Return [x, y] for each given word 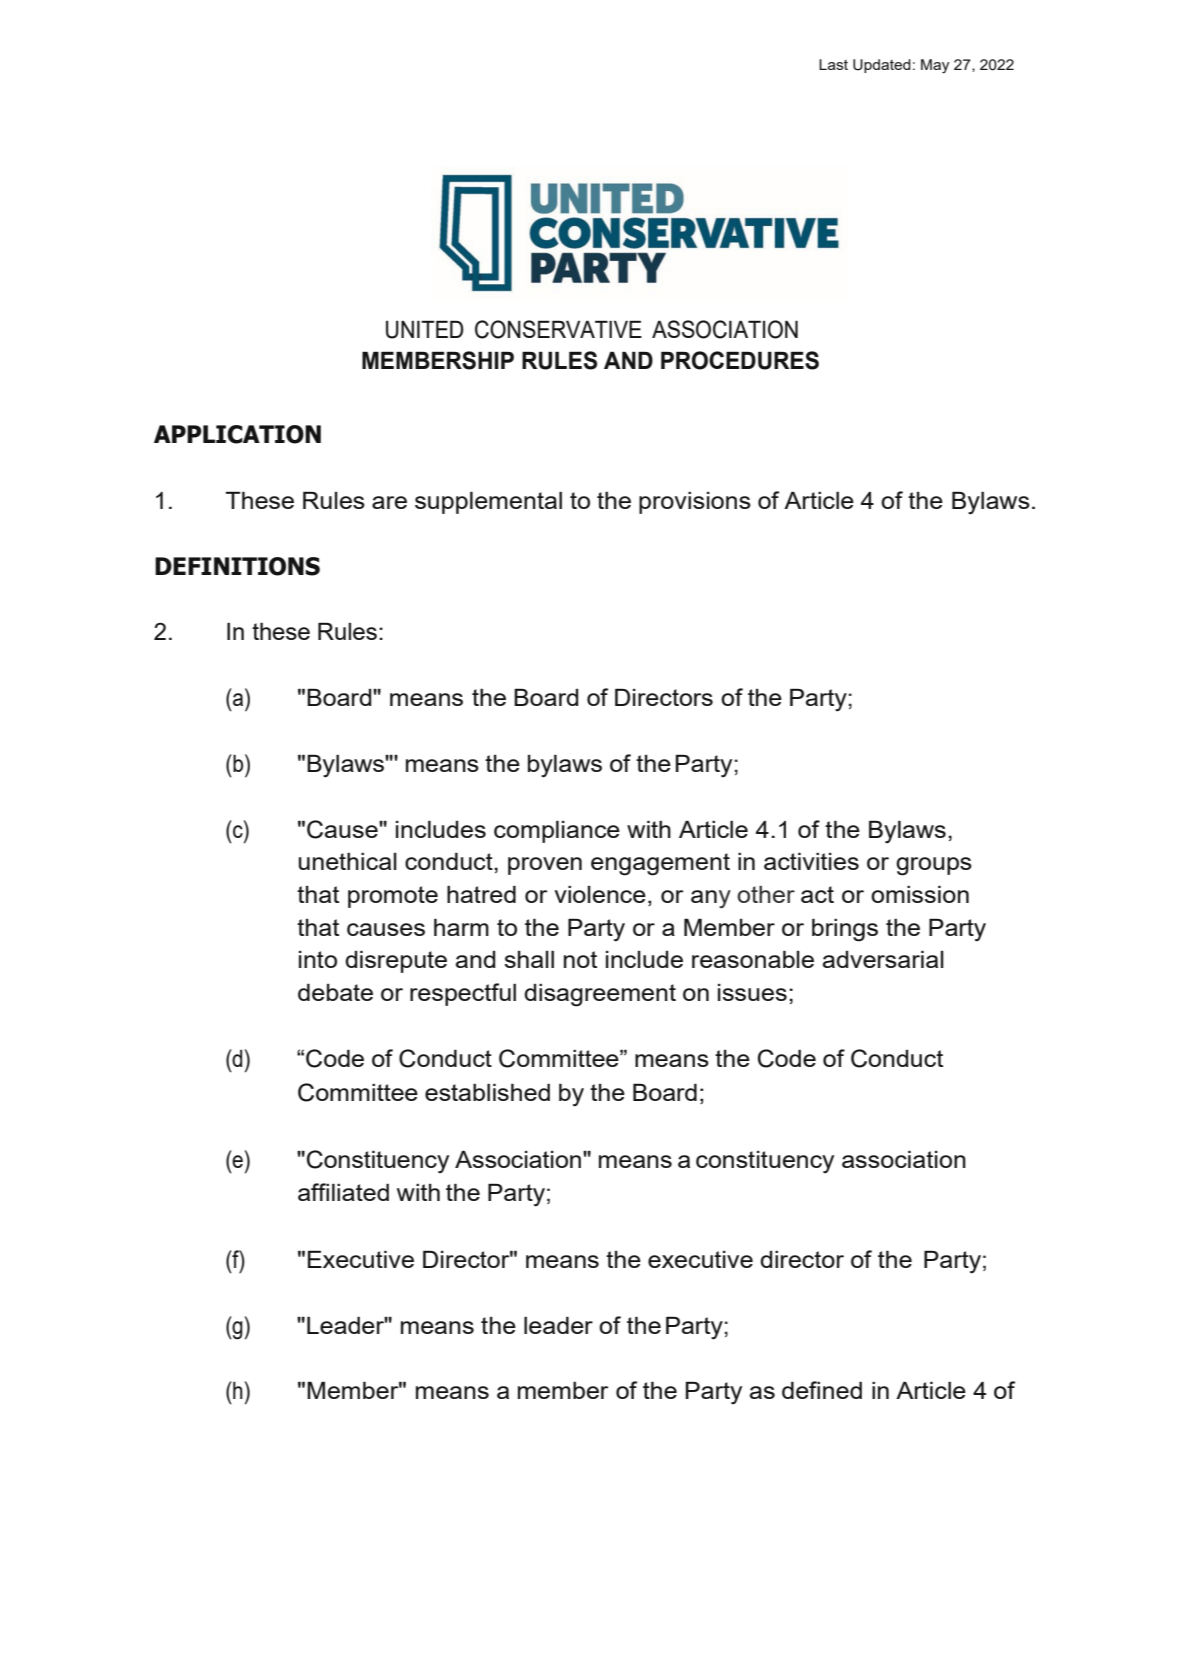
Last [833, 64]
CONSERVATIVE [558, 329]
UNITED [425, 329]
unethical [348, 861]
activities [811, 861]
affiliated [343, 1192]
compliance [557, 832]
